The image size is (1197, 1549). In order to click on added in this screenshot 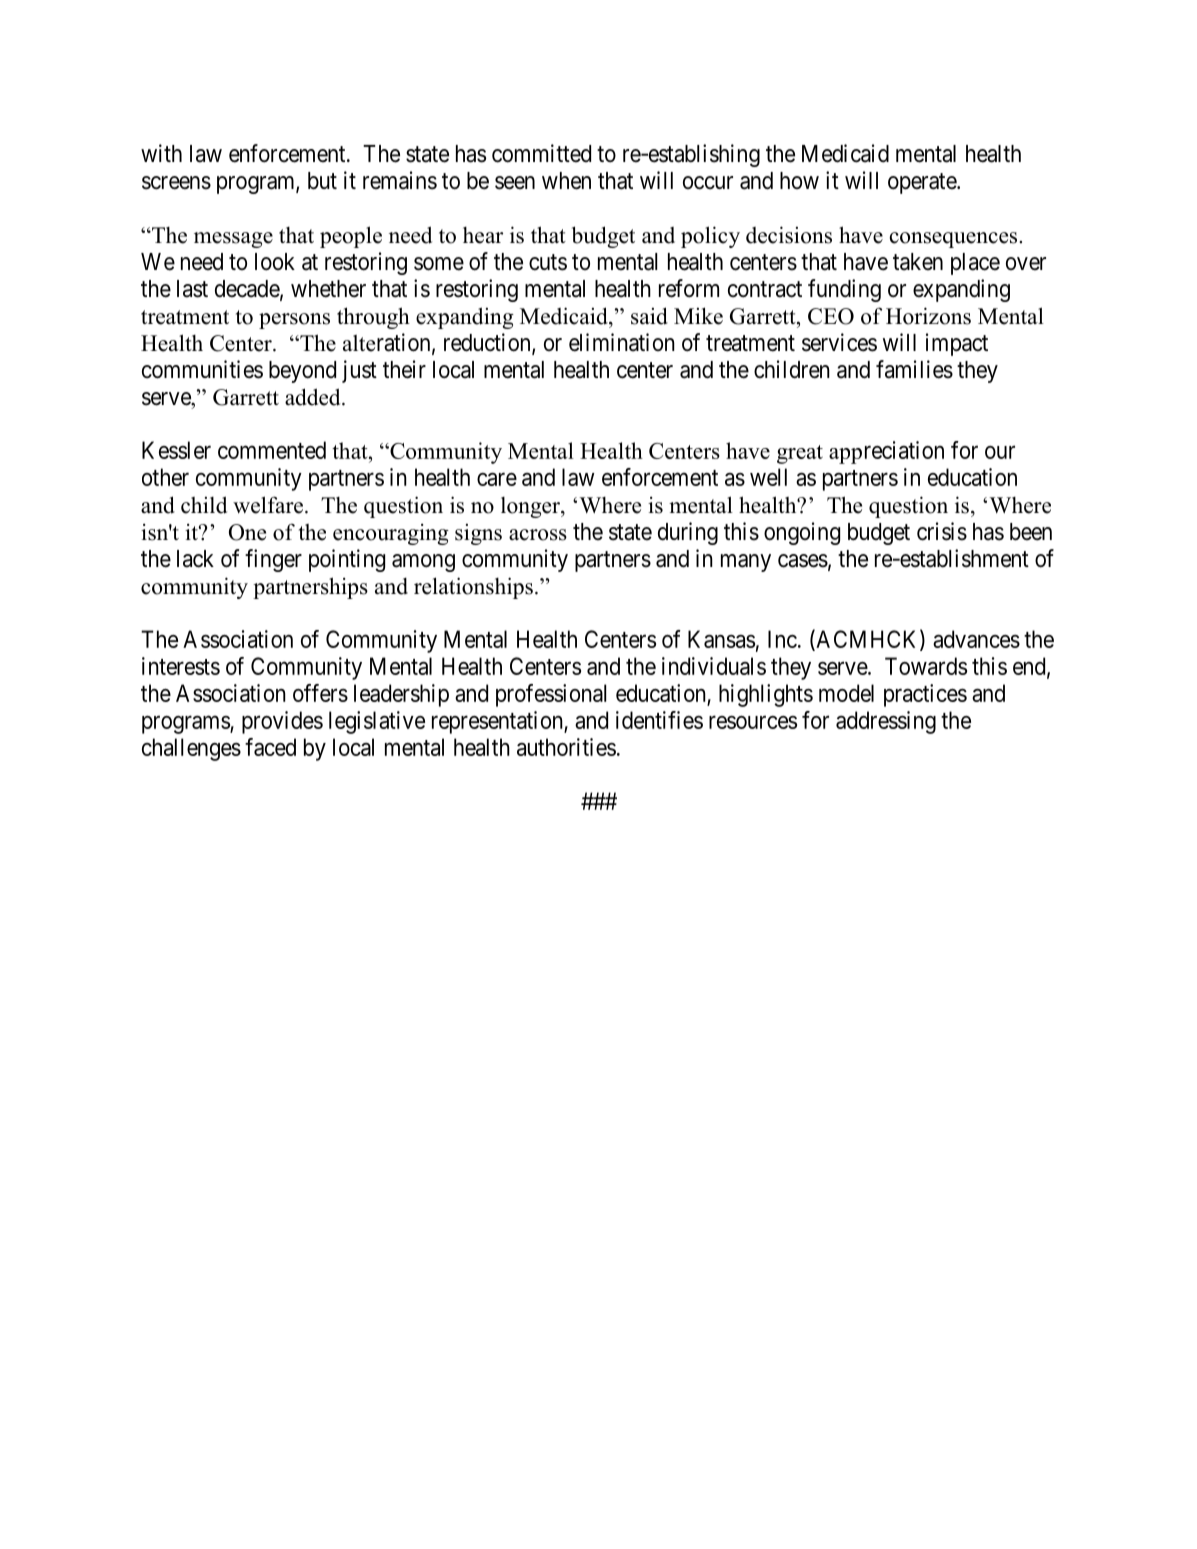, I will do `click(314, 397)`.
